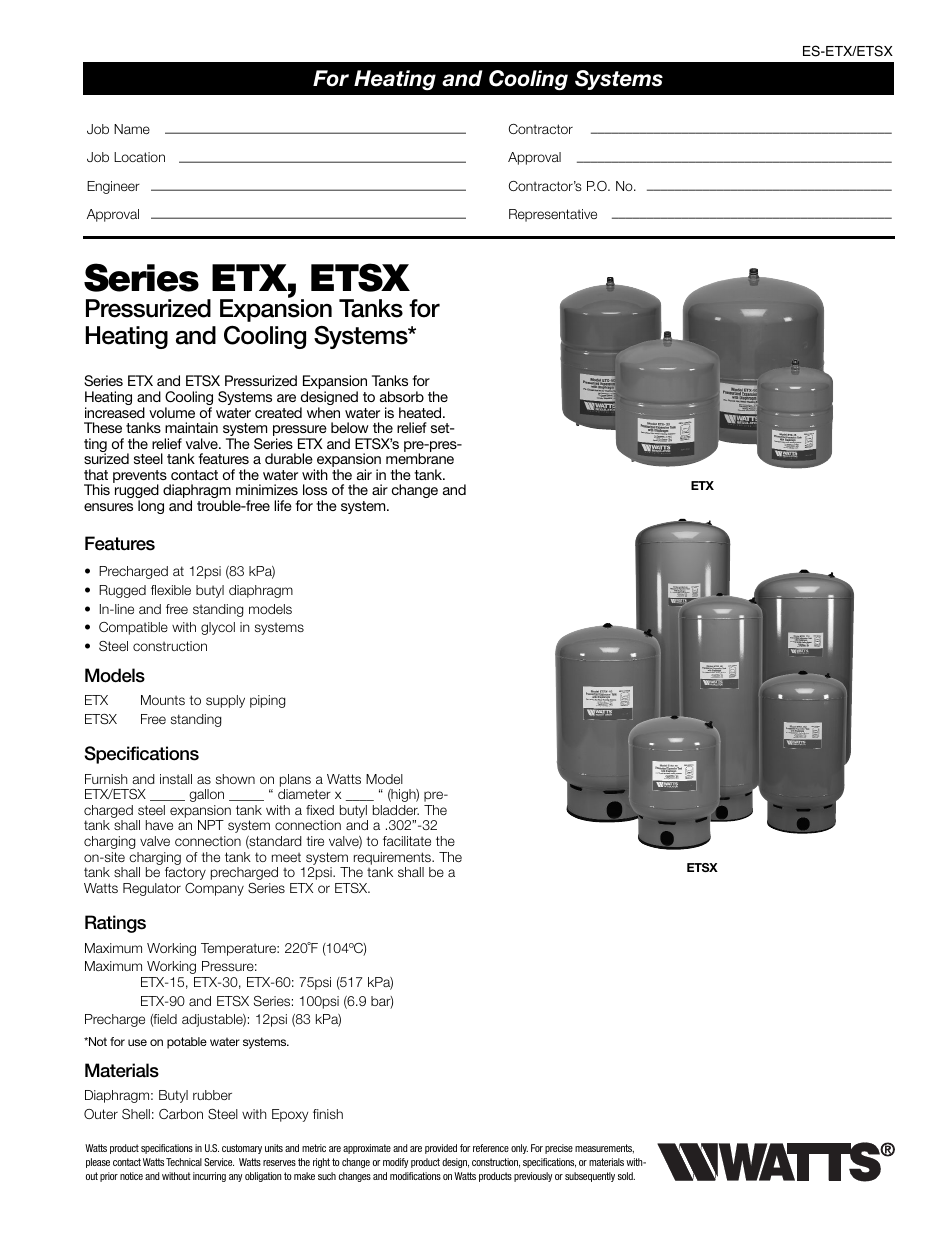 This document has width=952, height=1233. What do you see at coordinates (132, 129) in the document?
I see `Name` at bounding box center [132, 129].
